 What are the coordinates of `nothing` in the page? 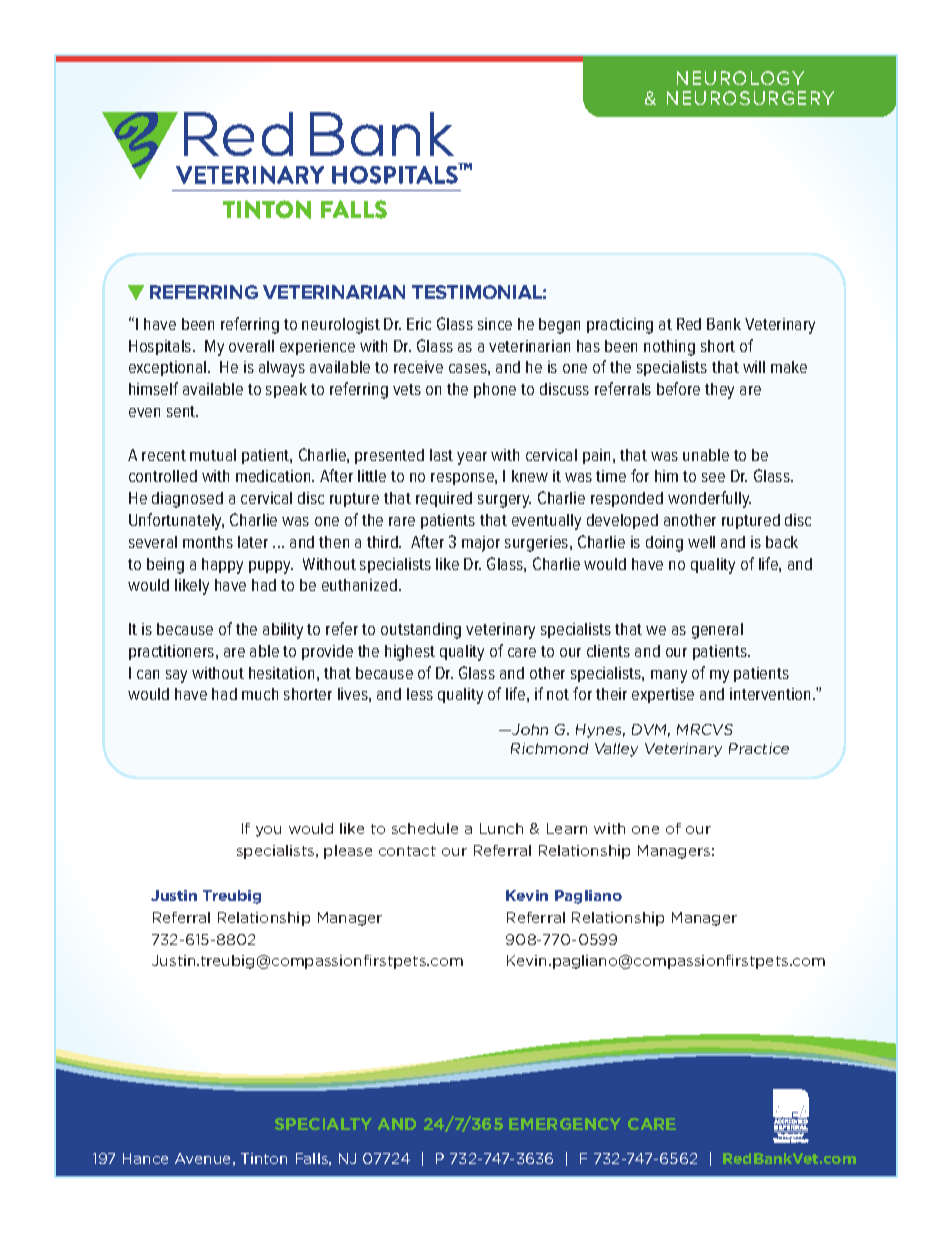 It's located at (669, 348).
